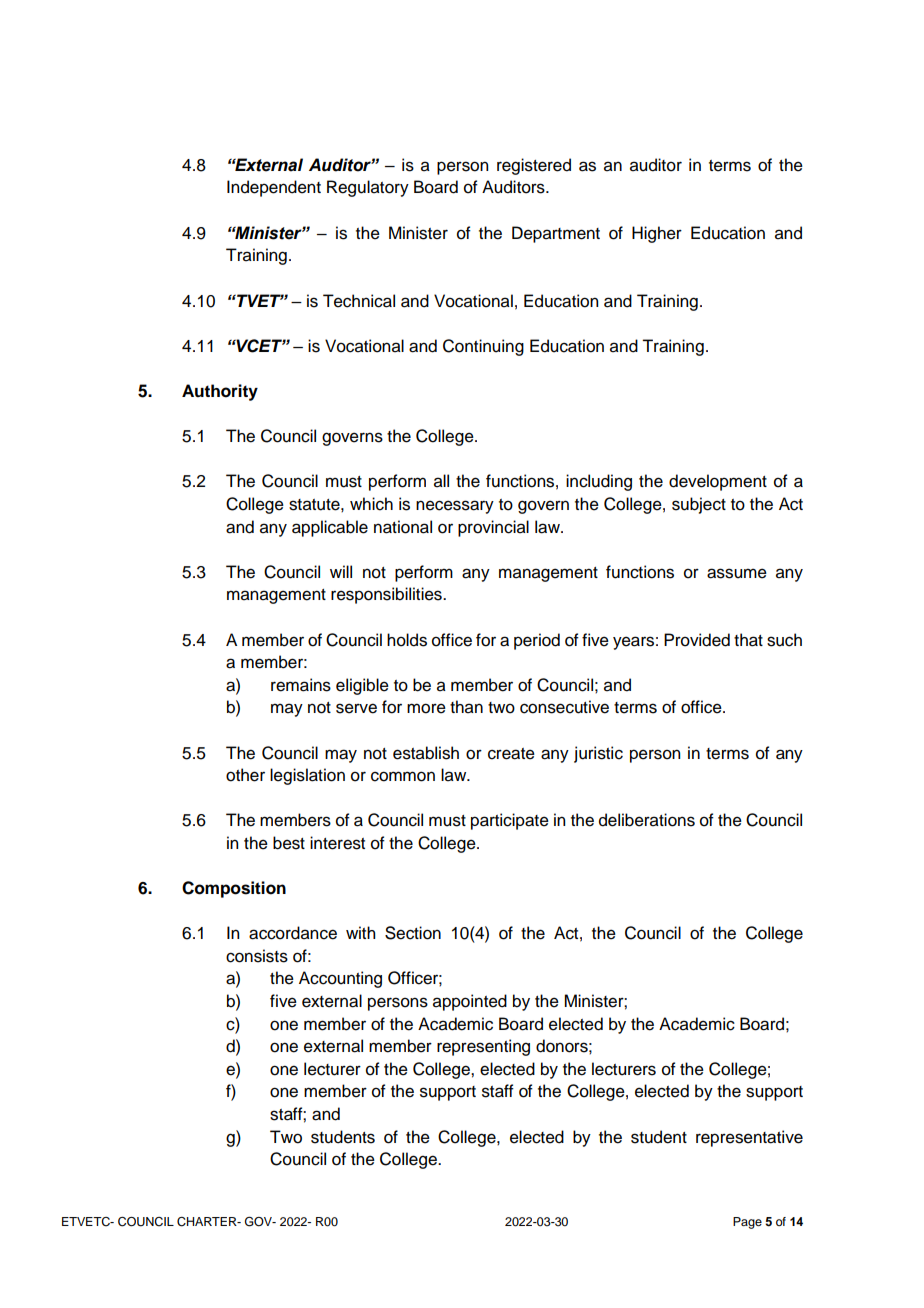 The width and height of the screenshot is (924, 1308). What do you see at coordinates (466, 707) in the screenshot?
I see `than` at bounding box center [466, 707].
